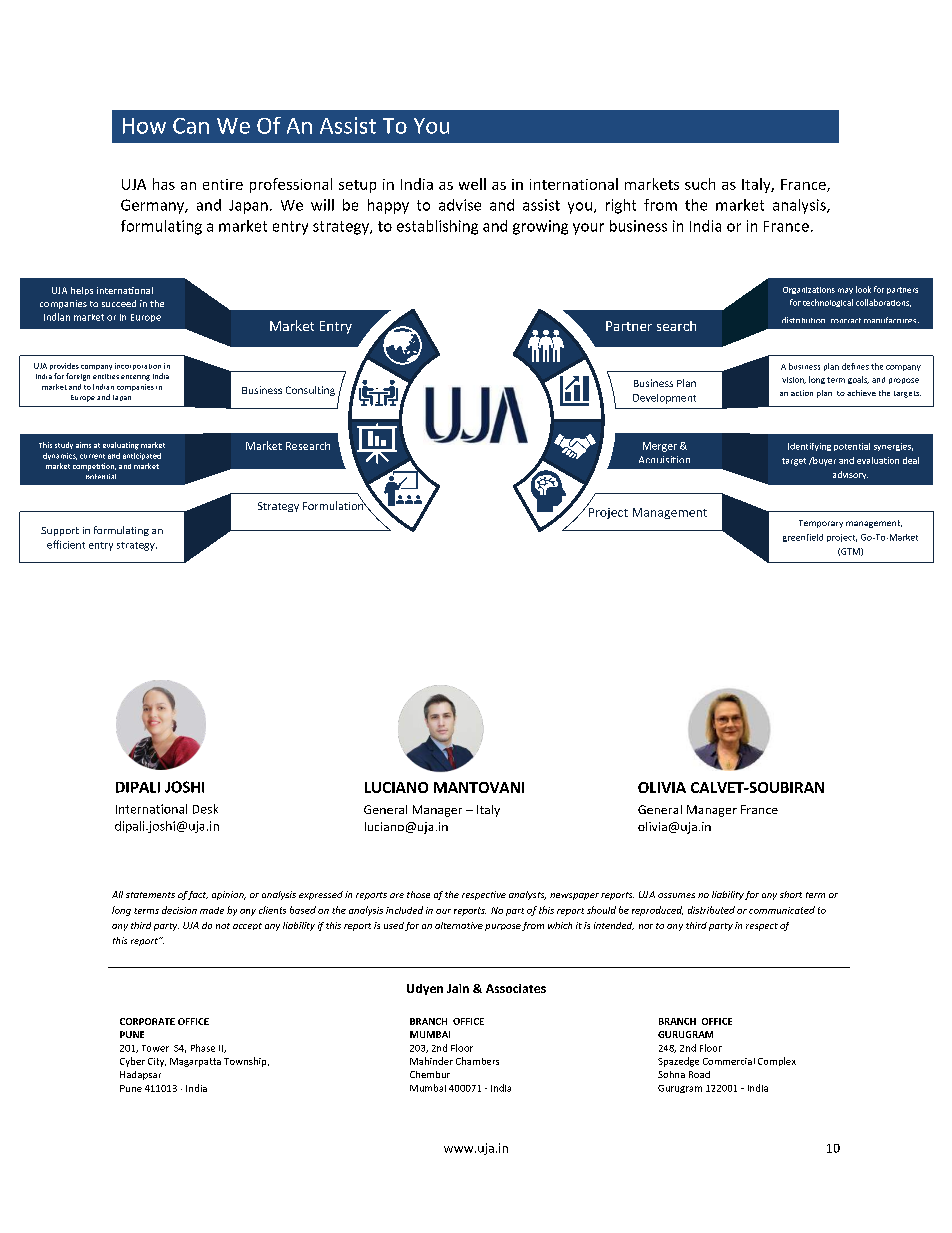 The image size is (952, 1233). Describe the element at coordinates (155, 1048) in the page. I see `Tower` at that location.
